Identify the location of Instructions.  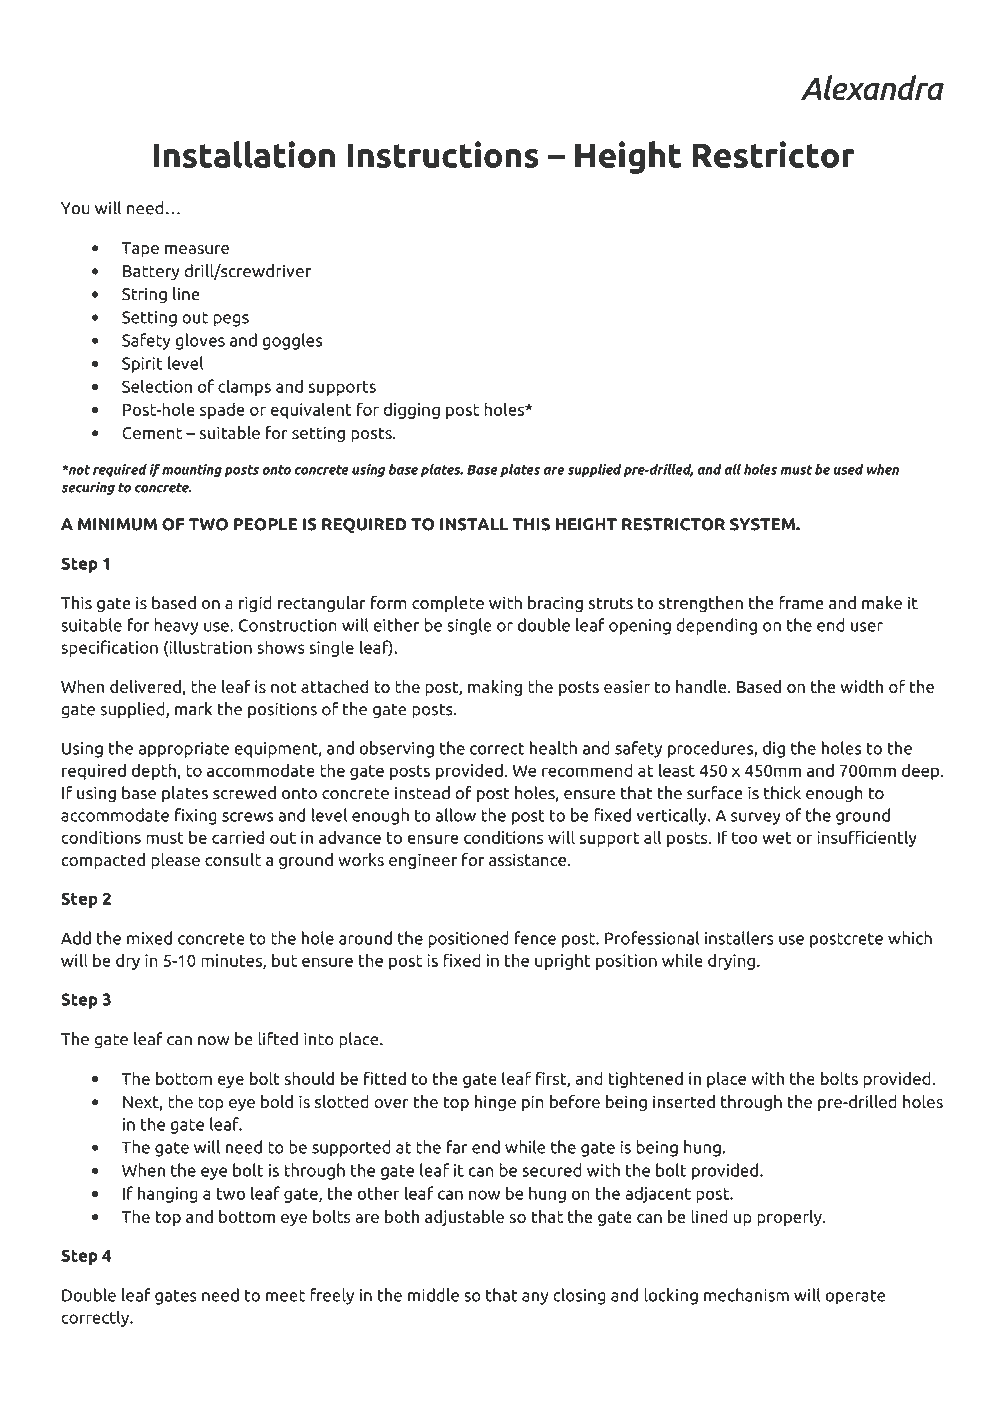
(443, 154).
